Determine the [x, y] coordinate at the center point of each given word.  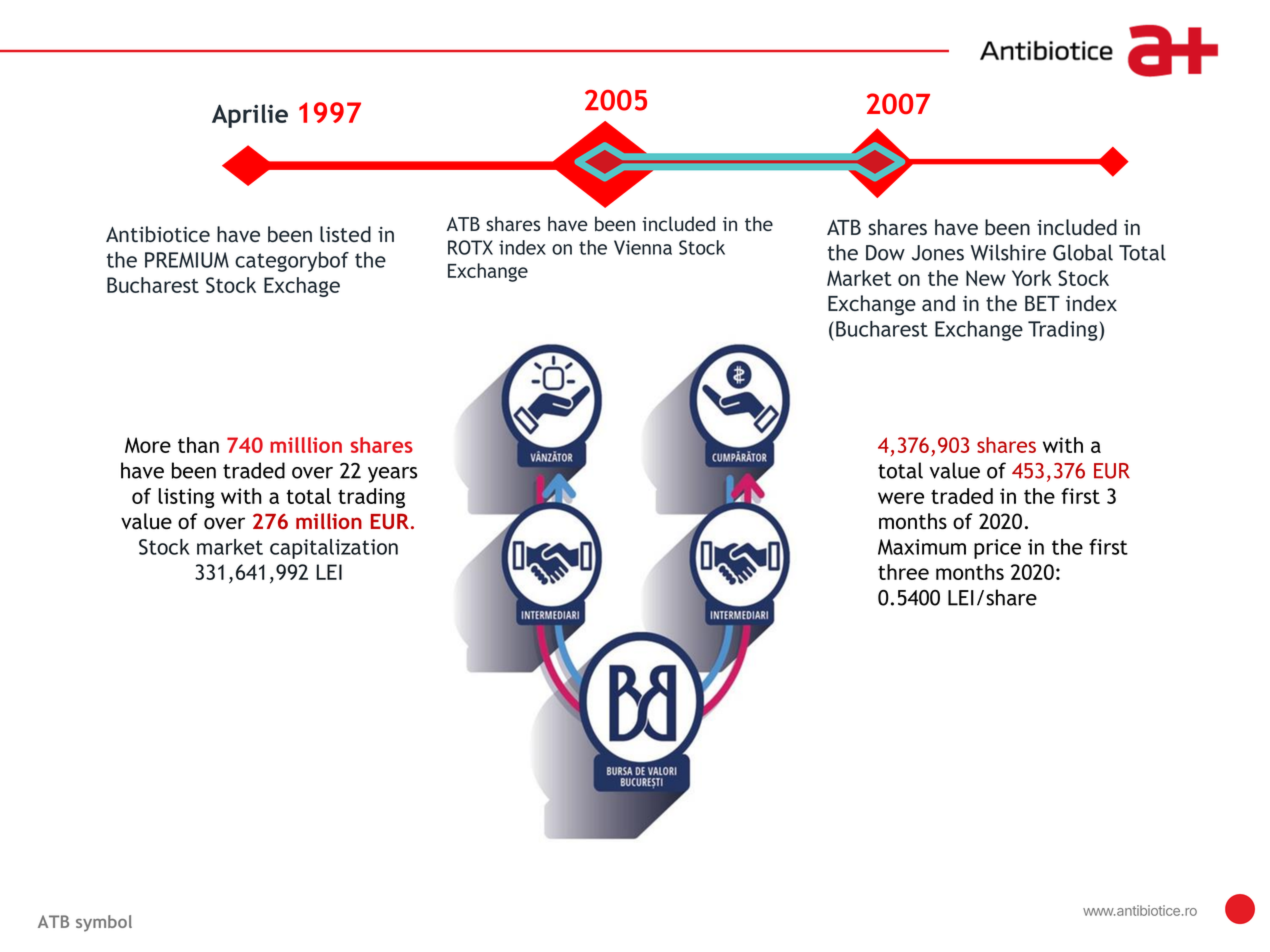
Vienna [643, 247]
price [997, 549]
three [903, 572]
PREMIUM [187, 260]
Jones [938, 253]
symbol [104, 923]
